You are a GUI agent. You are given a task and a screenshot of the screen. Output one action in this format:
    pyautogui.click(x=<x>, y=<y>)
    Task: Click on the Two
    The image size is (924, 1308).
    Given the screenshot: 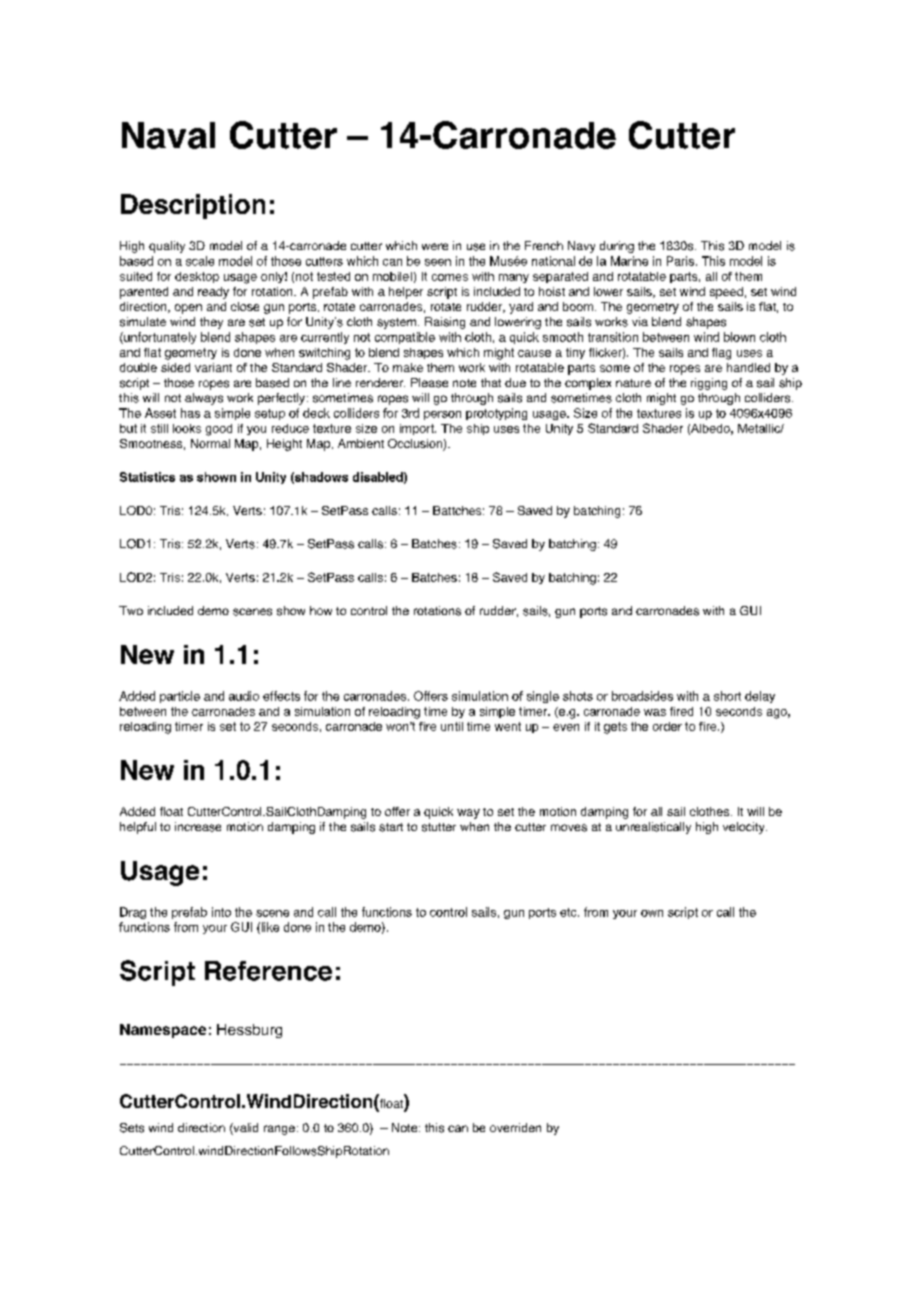 What is the action you would take?
    pyautogui.click(x=131, y=610)
